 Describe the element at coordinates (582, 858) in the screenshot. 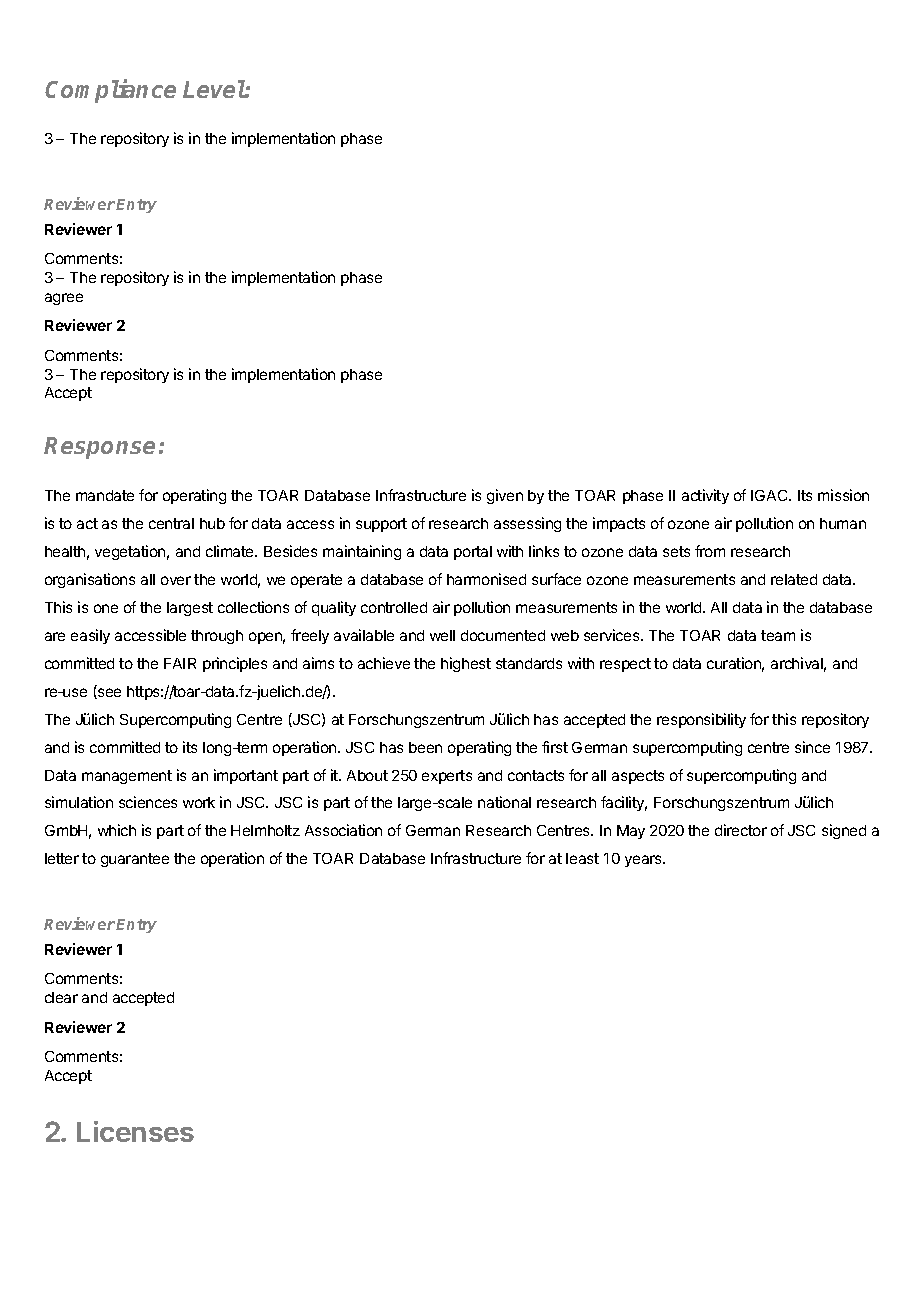

I see `least` at that location.
